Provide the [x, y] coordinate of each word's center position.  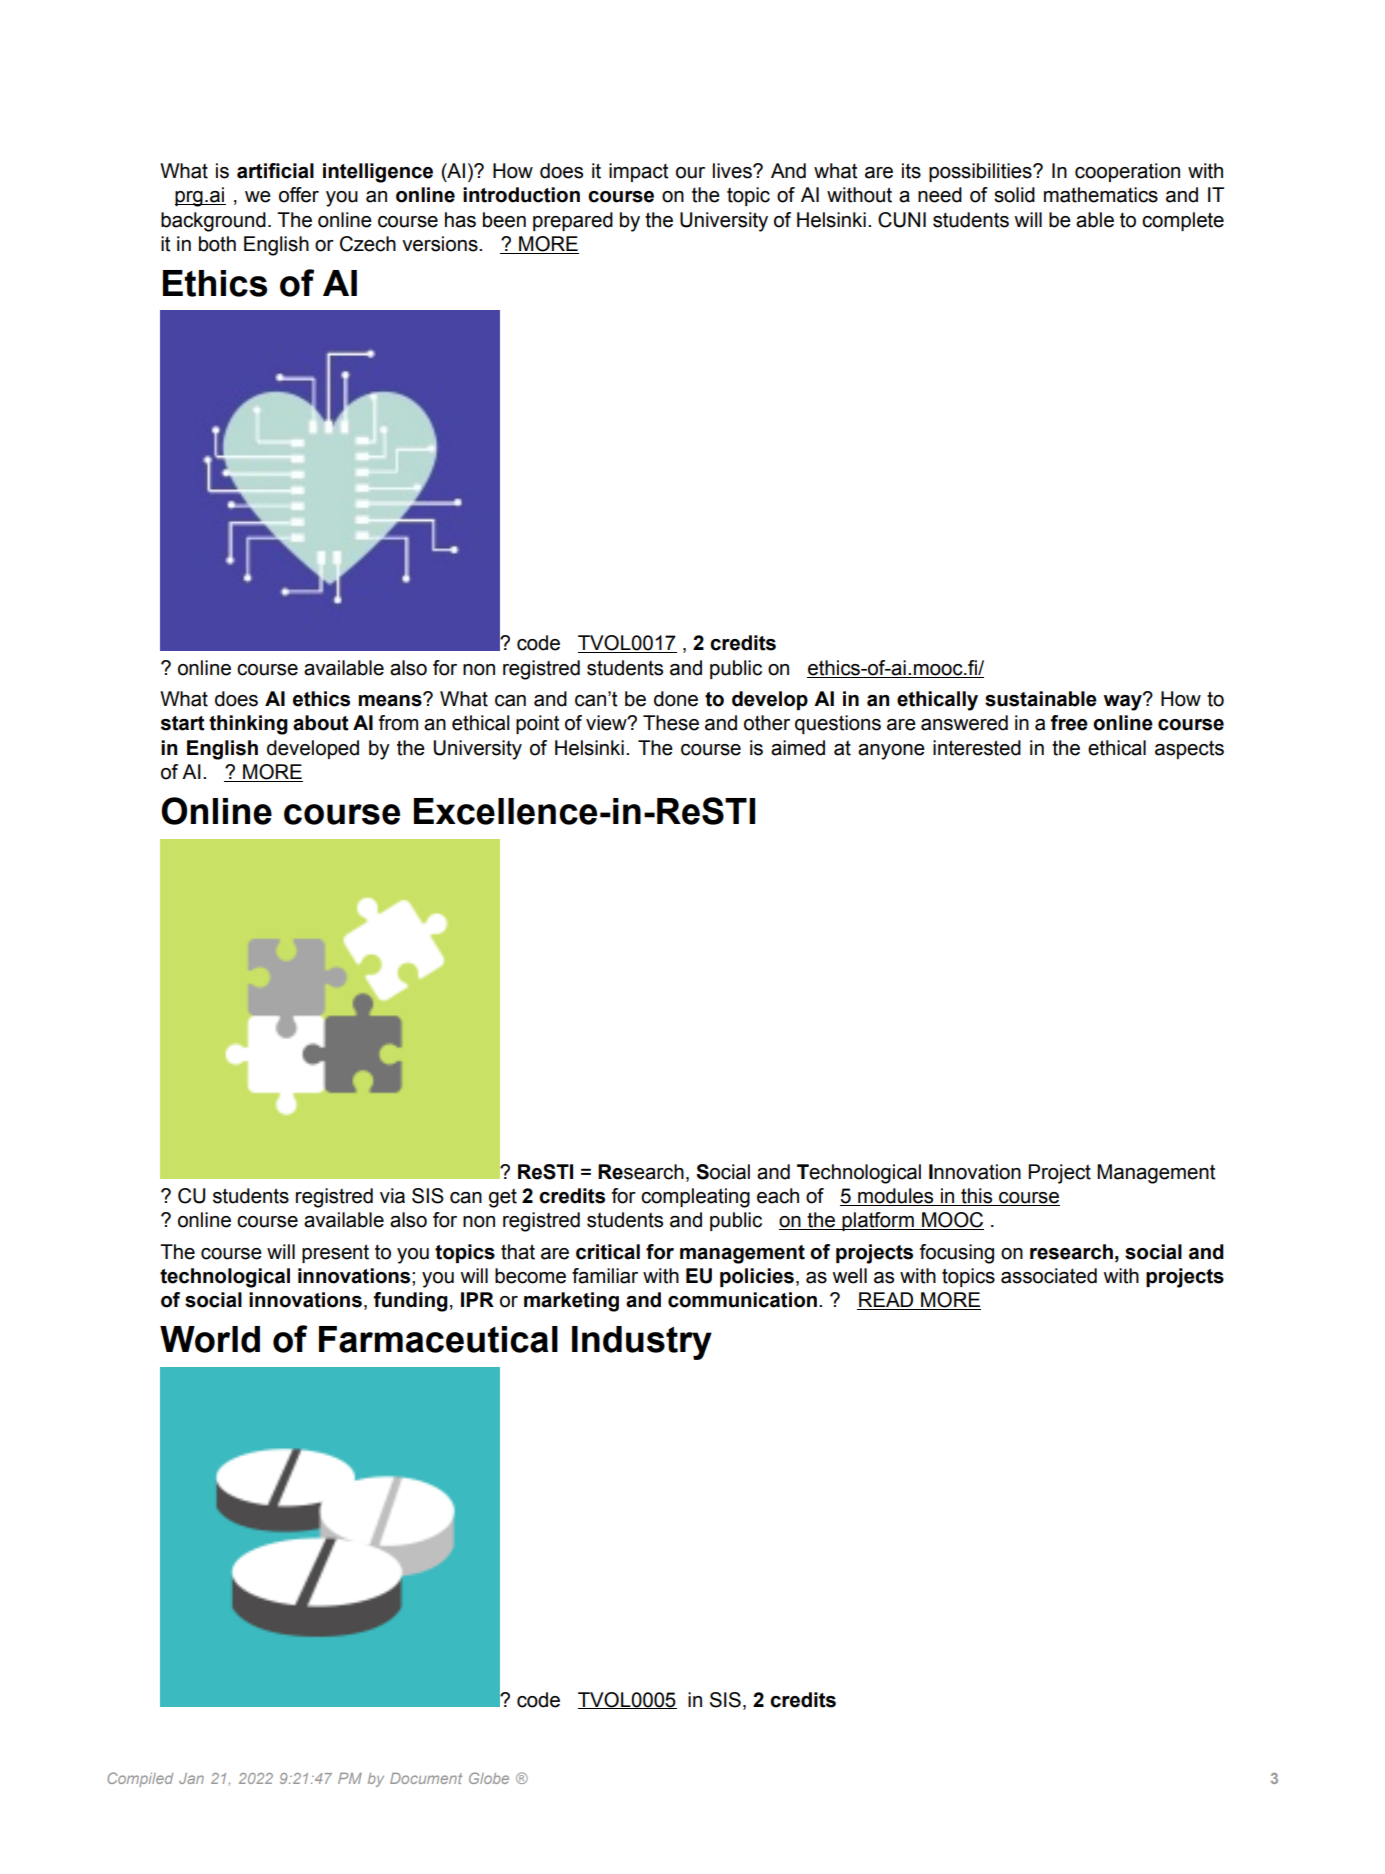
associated [1049, 1276]
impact [638, 172]
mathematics [1101, 195]
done [676, 699]
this [977, 1197]
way [1124, 702]
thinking [248, 725]
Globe [489, 1778]
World [210, 1339]
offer [299, 195]
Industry [642, 1343]
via [392, 1196]
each [778, 1196]
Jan [191, 1778]
